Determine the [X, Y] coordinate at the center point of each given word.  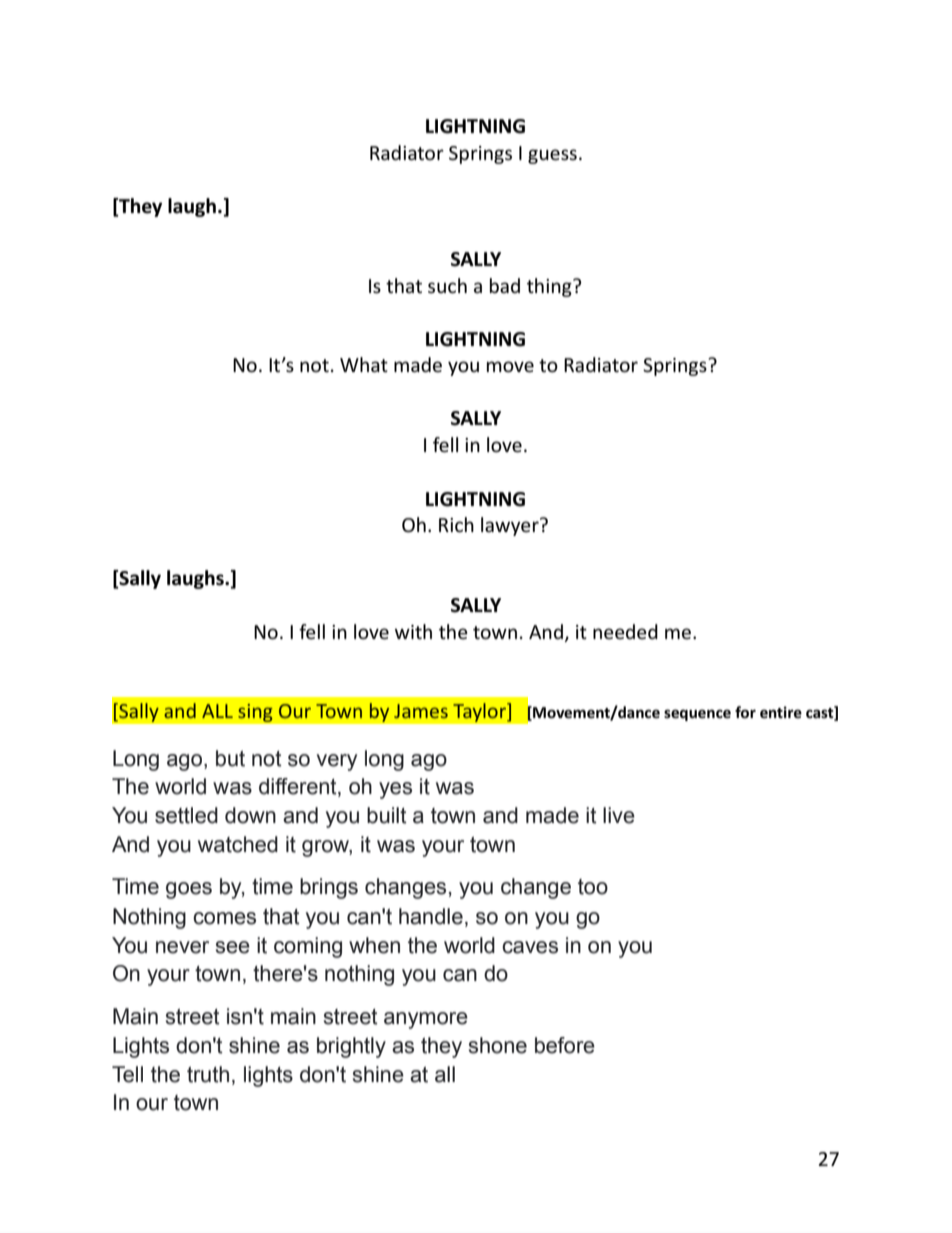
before [565, 1045]
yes [395, 790]
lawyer [511, 526]
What [364, 365]
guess [552, 156]
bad [505, 285]
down [250, 815]
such [447, 286]
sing [255, 712]
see [233, 947]
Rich [456, 525]
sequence [697, 715]
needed [625, 632]
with [413, 631]
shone [498, 1045]
